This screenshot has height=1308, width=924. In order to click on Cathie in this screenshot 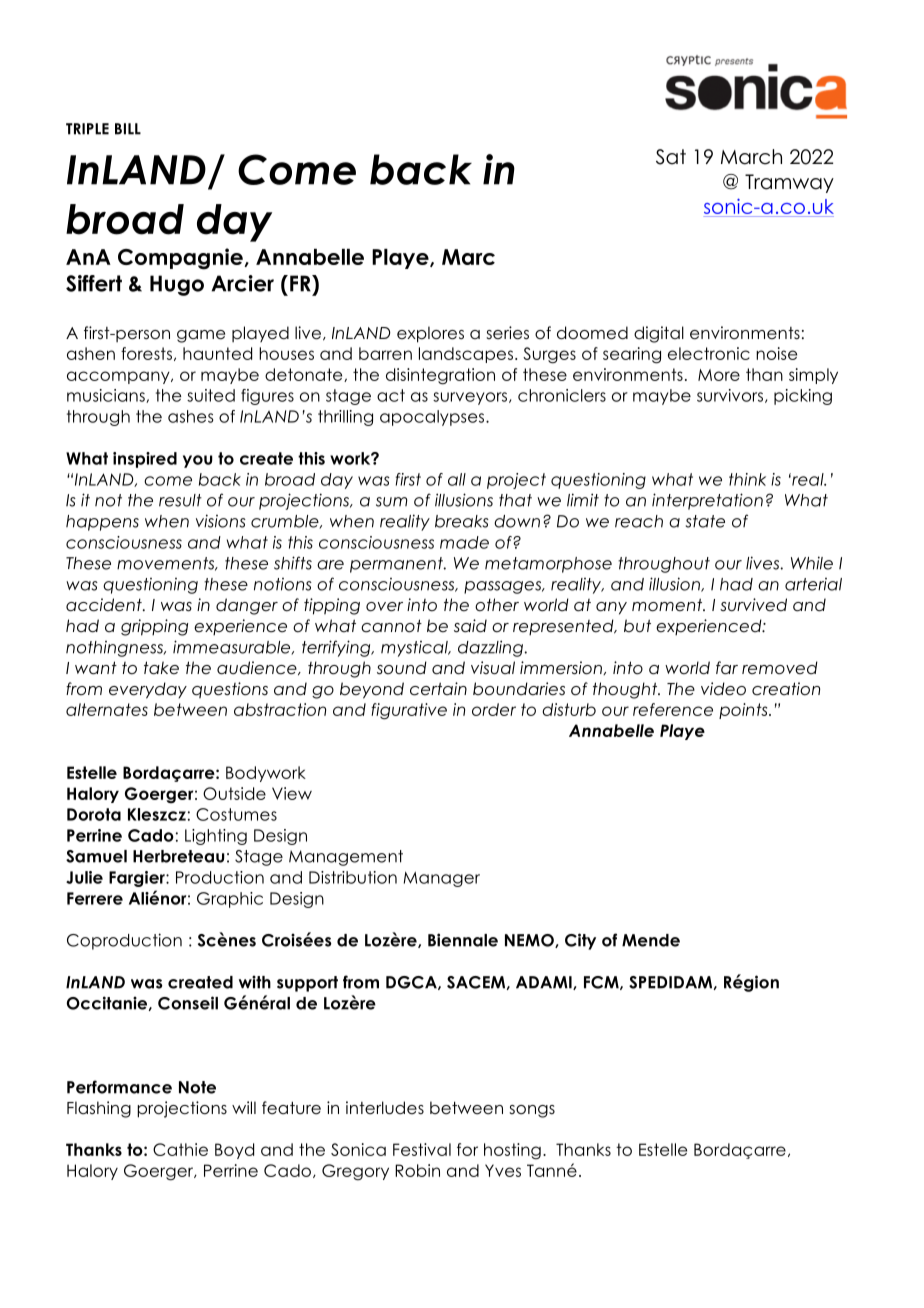, I will do `click(180, 1149)`.
